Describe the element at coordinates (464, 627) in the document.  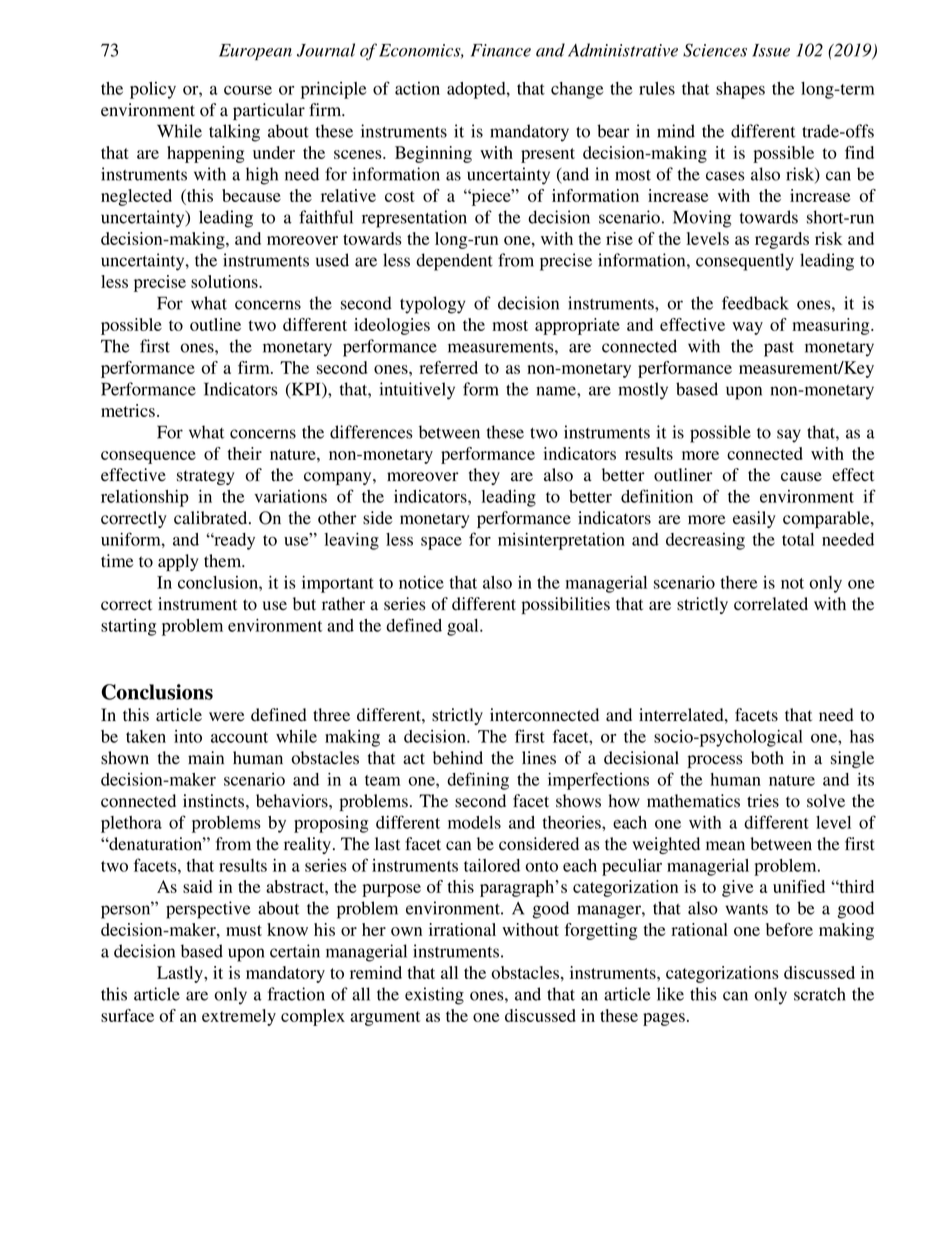
I see `goal` at that location.
